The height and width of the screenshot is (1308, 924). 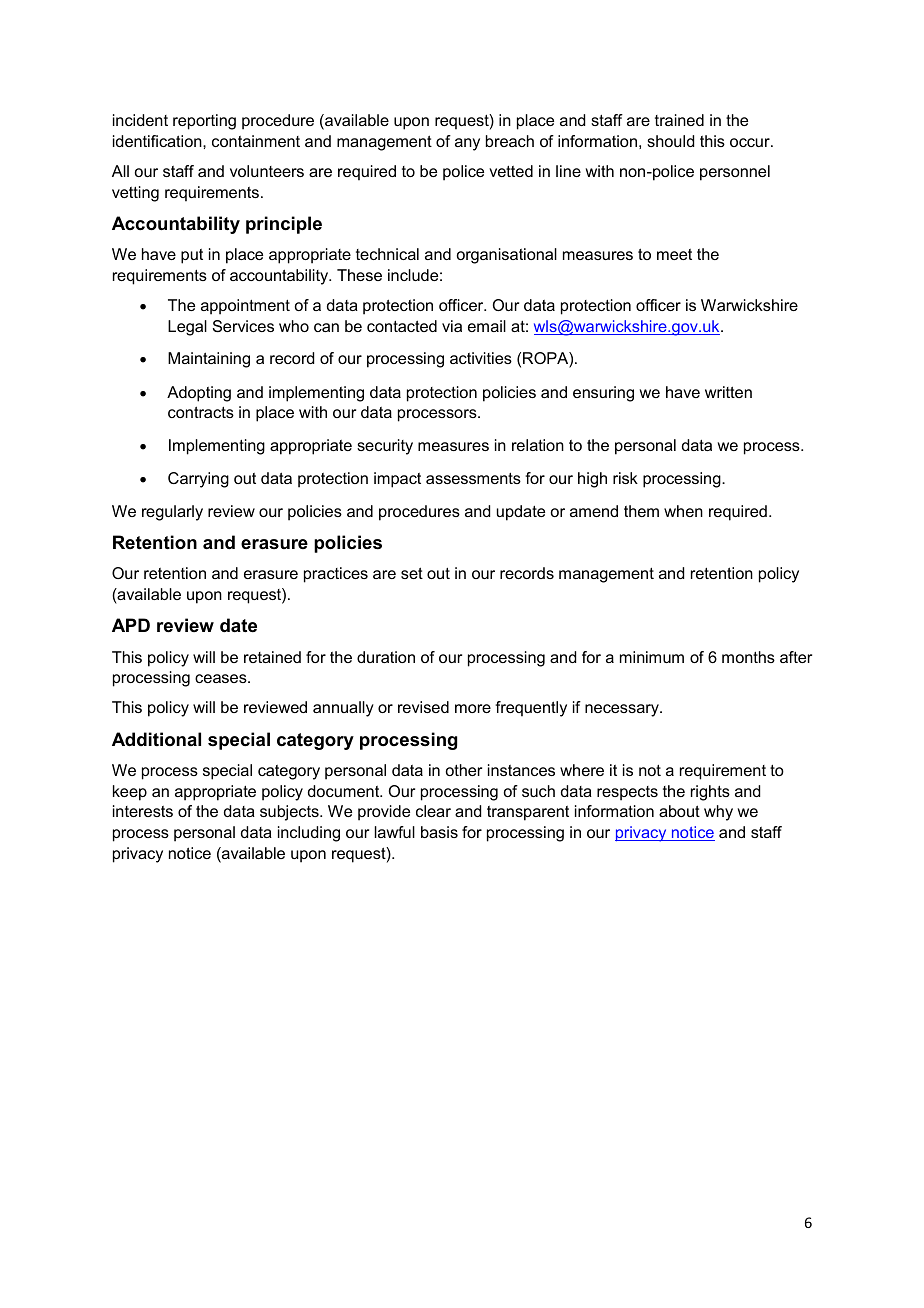 What do you see at coordinates (467, 144) in the screenshot?
I see `any` at bounding box center [467, 144].
